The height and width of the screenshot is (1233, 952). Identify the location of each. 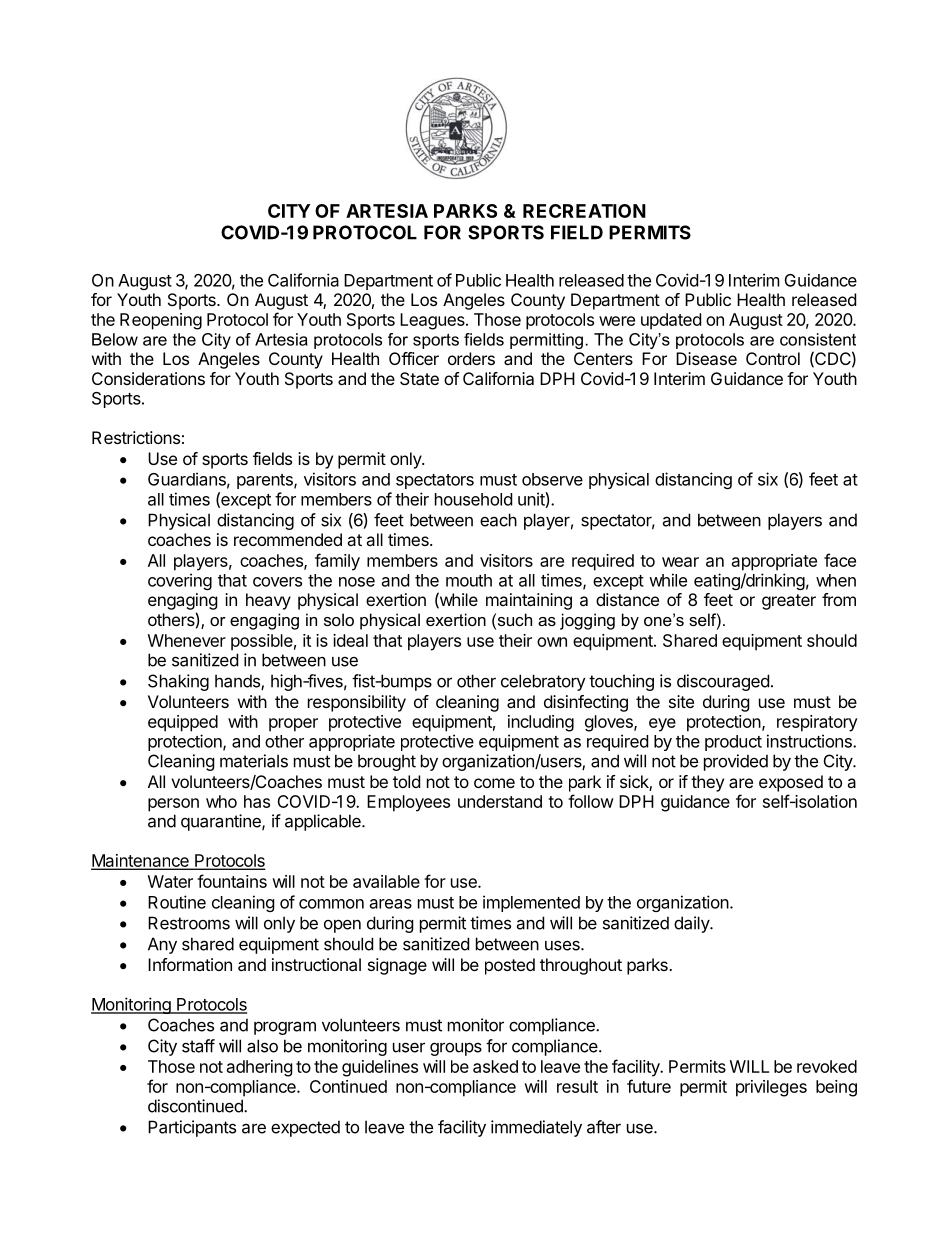
(498, 520).
